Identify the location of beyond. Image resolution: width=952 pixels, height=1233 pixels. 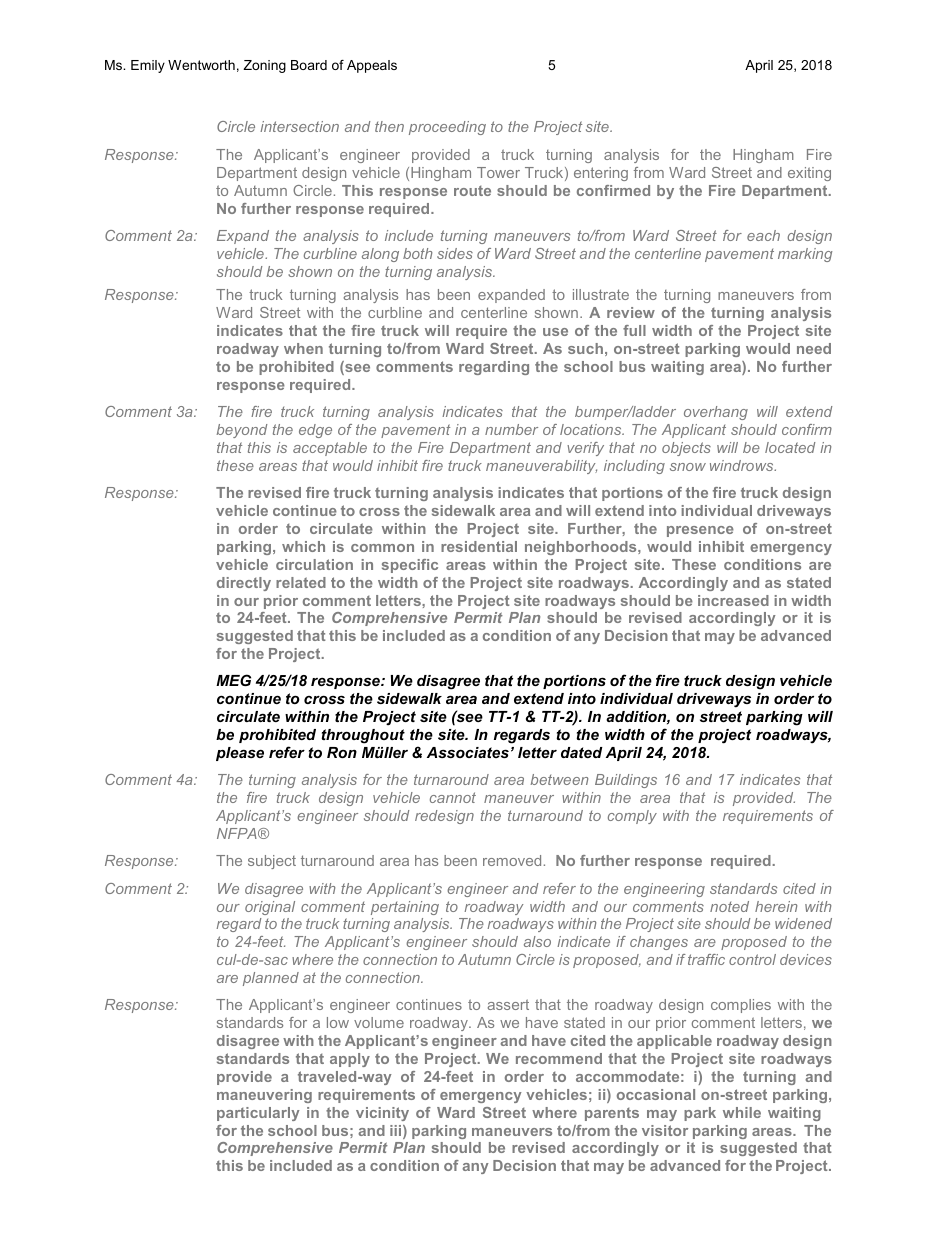
(242, 431).
